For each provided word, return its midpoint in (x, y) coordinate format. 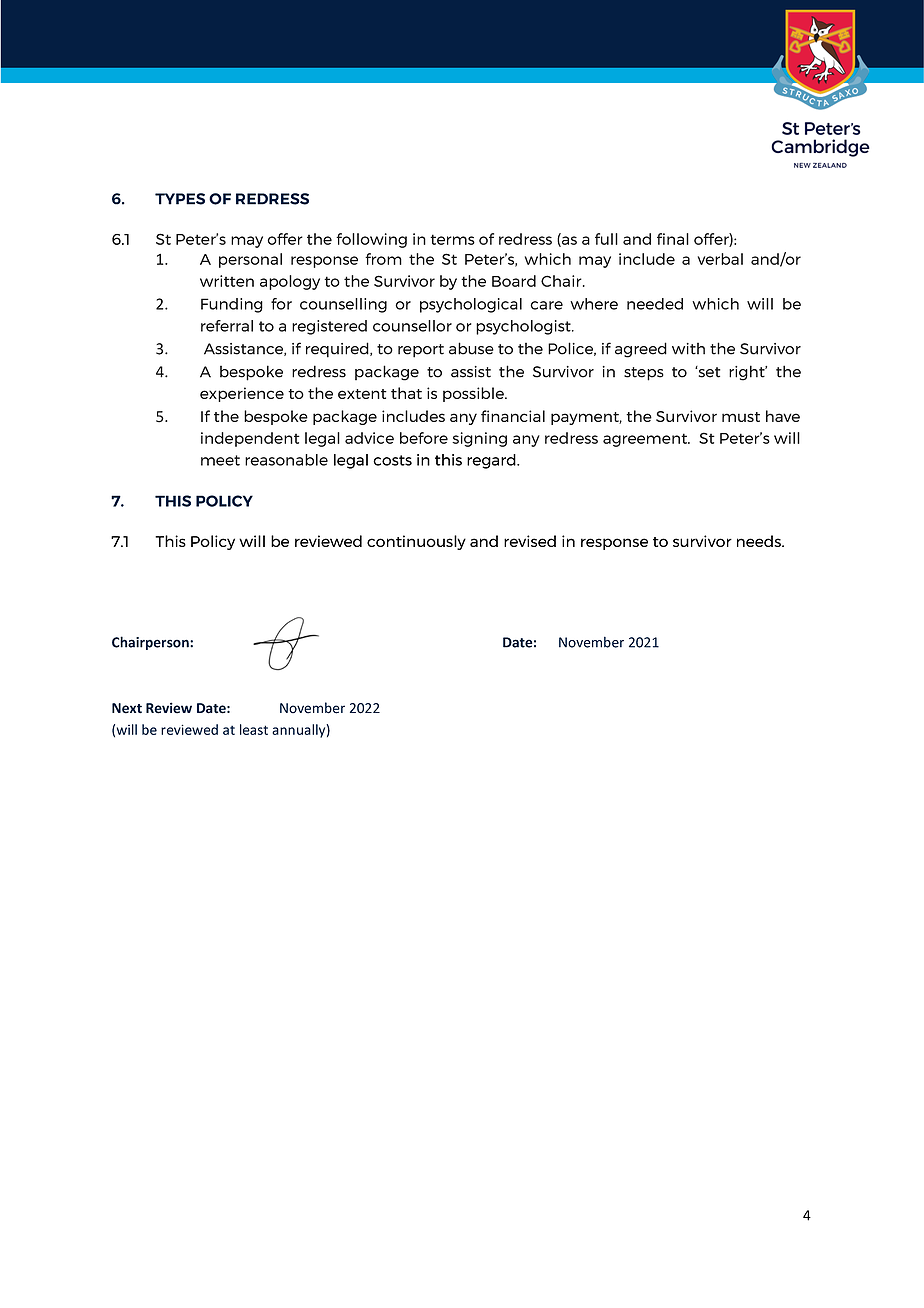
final (673, 239)
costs (392, 460)
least (254, 729)
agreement (646, 440)
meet (220, 460)
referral (227, 326)
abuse (471, 348)
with (688, 349)
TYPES (180, 199)
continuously (416, 542)
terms (452, 239)
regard (492, 461)
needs (760, 541)
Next (127, 708)
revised (530, 541)
